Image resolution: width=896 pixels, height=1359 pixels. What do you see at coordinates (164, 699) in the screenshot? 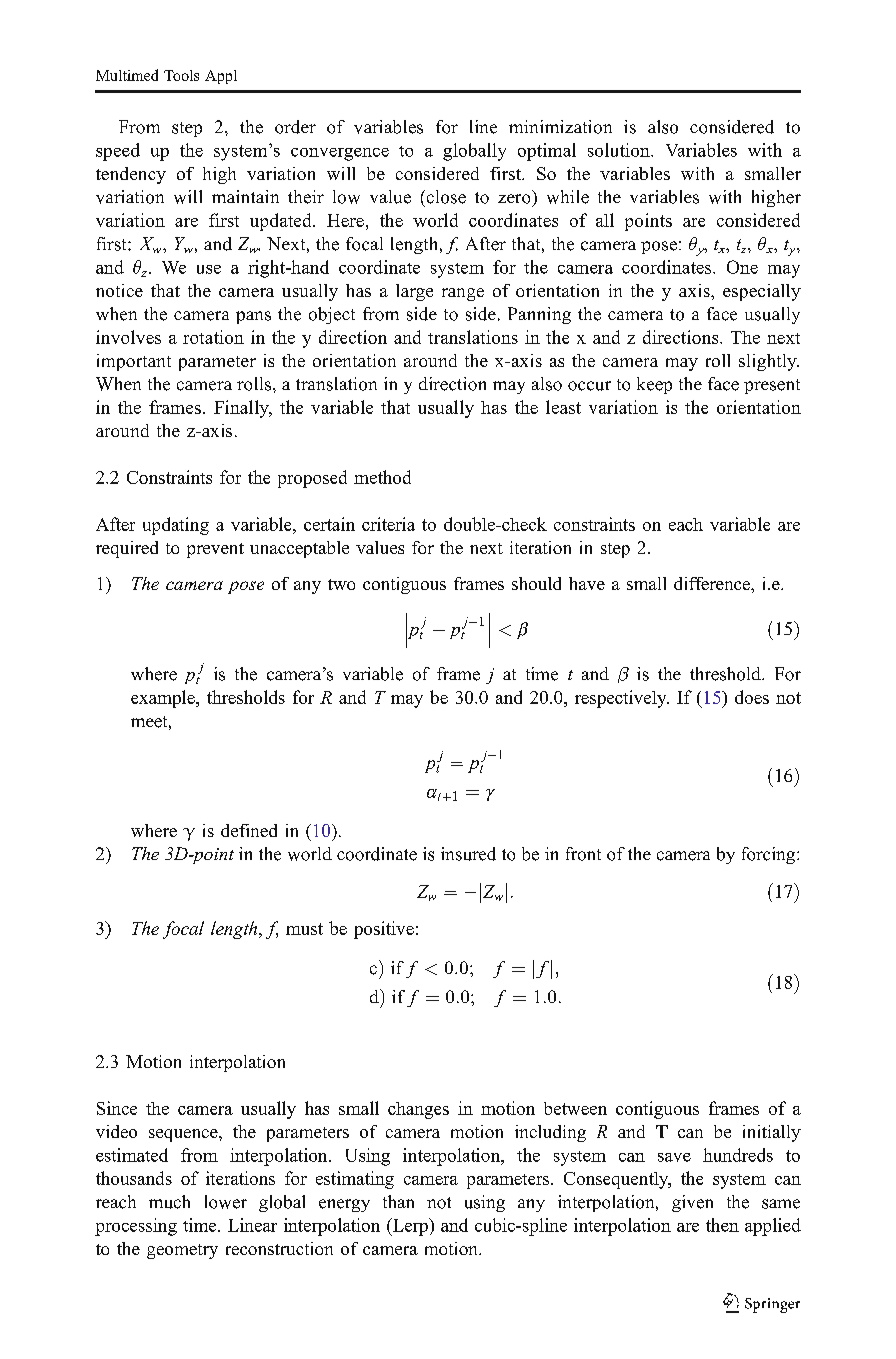
I see `example` at bounding box center [164, 699].
